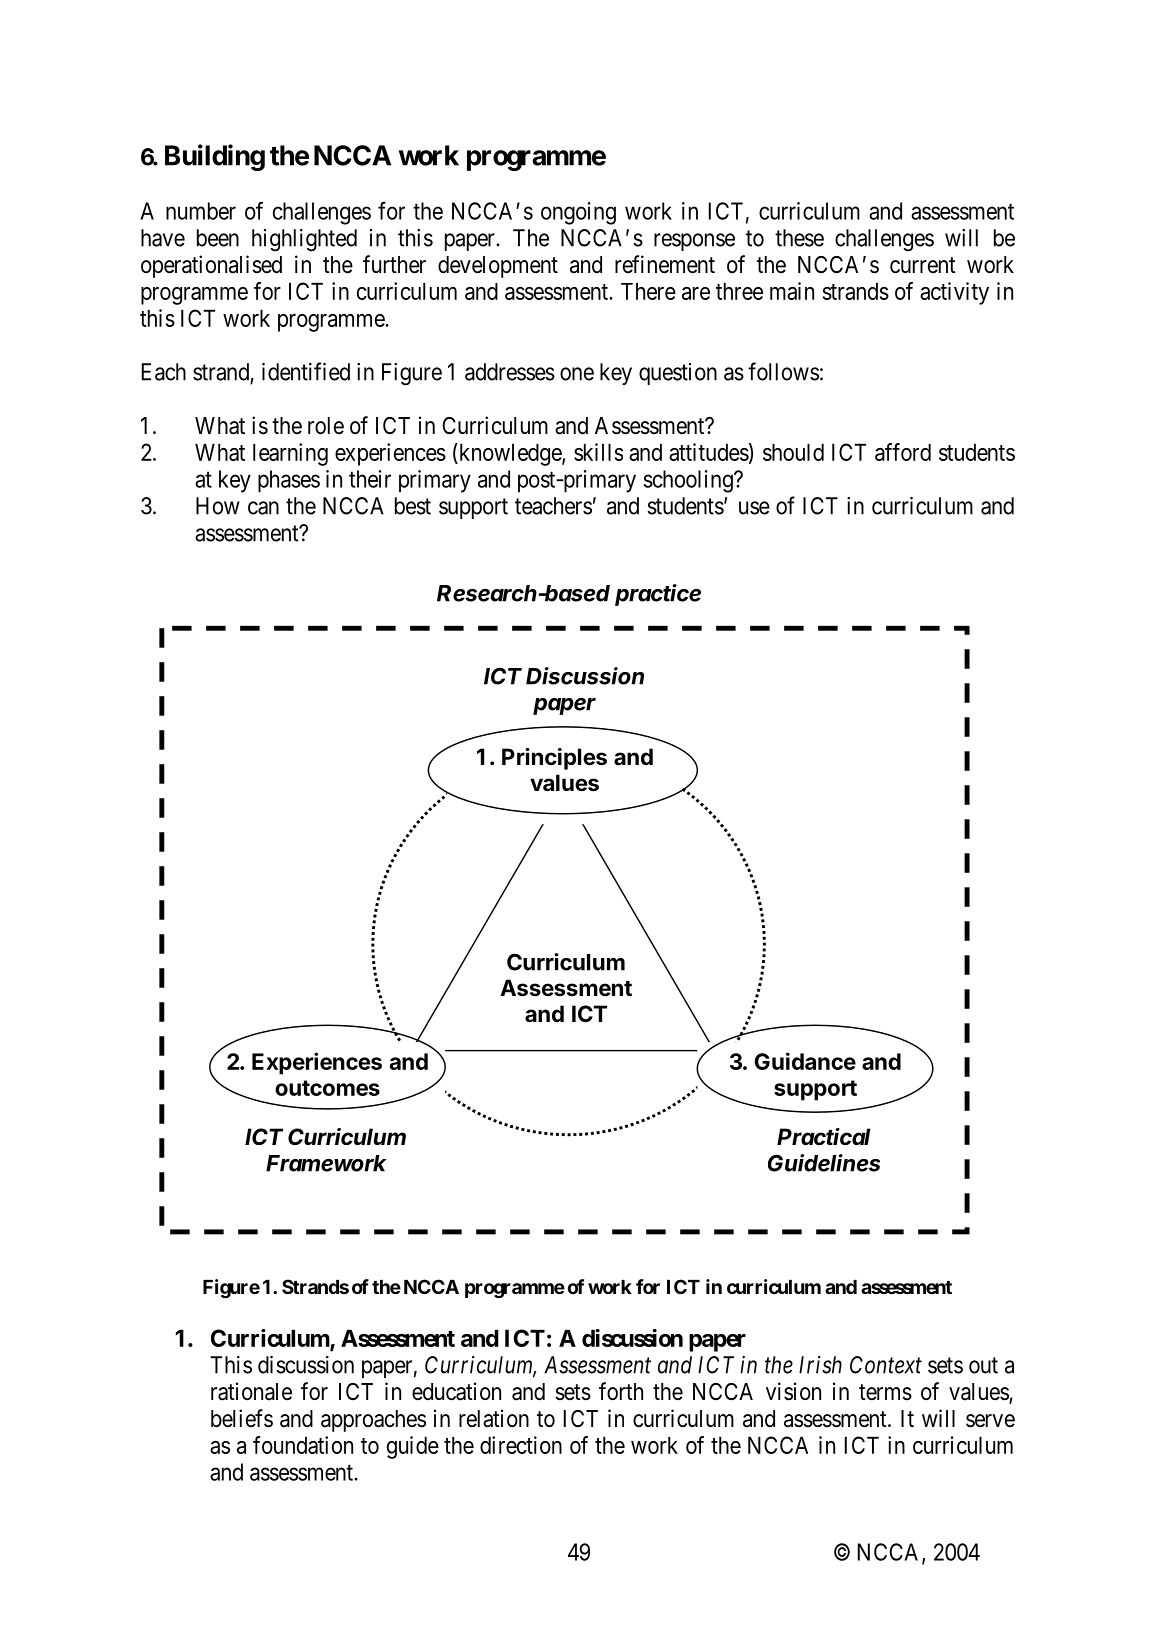  I want to click on ongoing, so click(578, 213).
